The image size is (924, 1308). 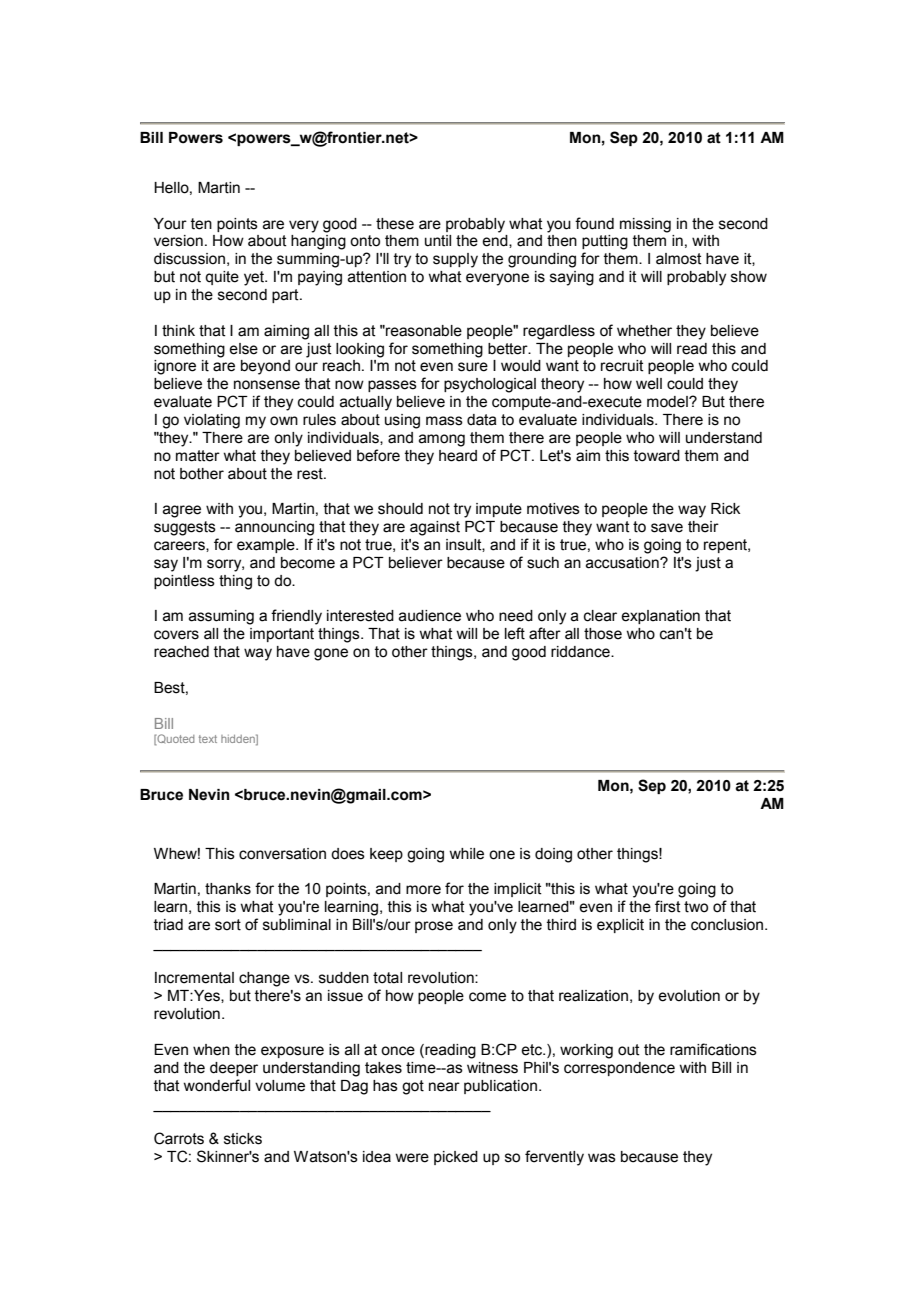 What do you see at coordinates (243, 1139) in the image?
I see `sticks` at bounding box center [243, 1139].
